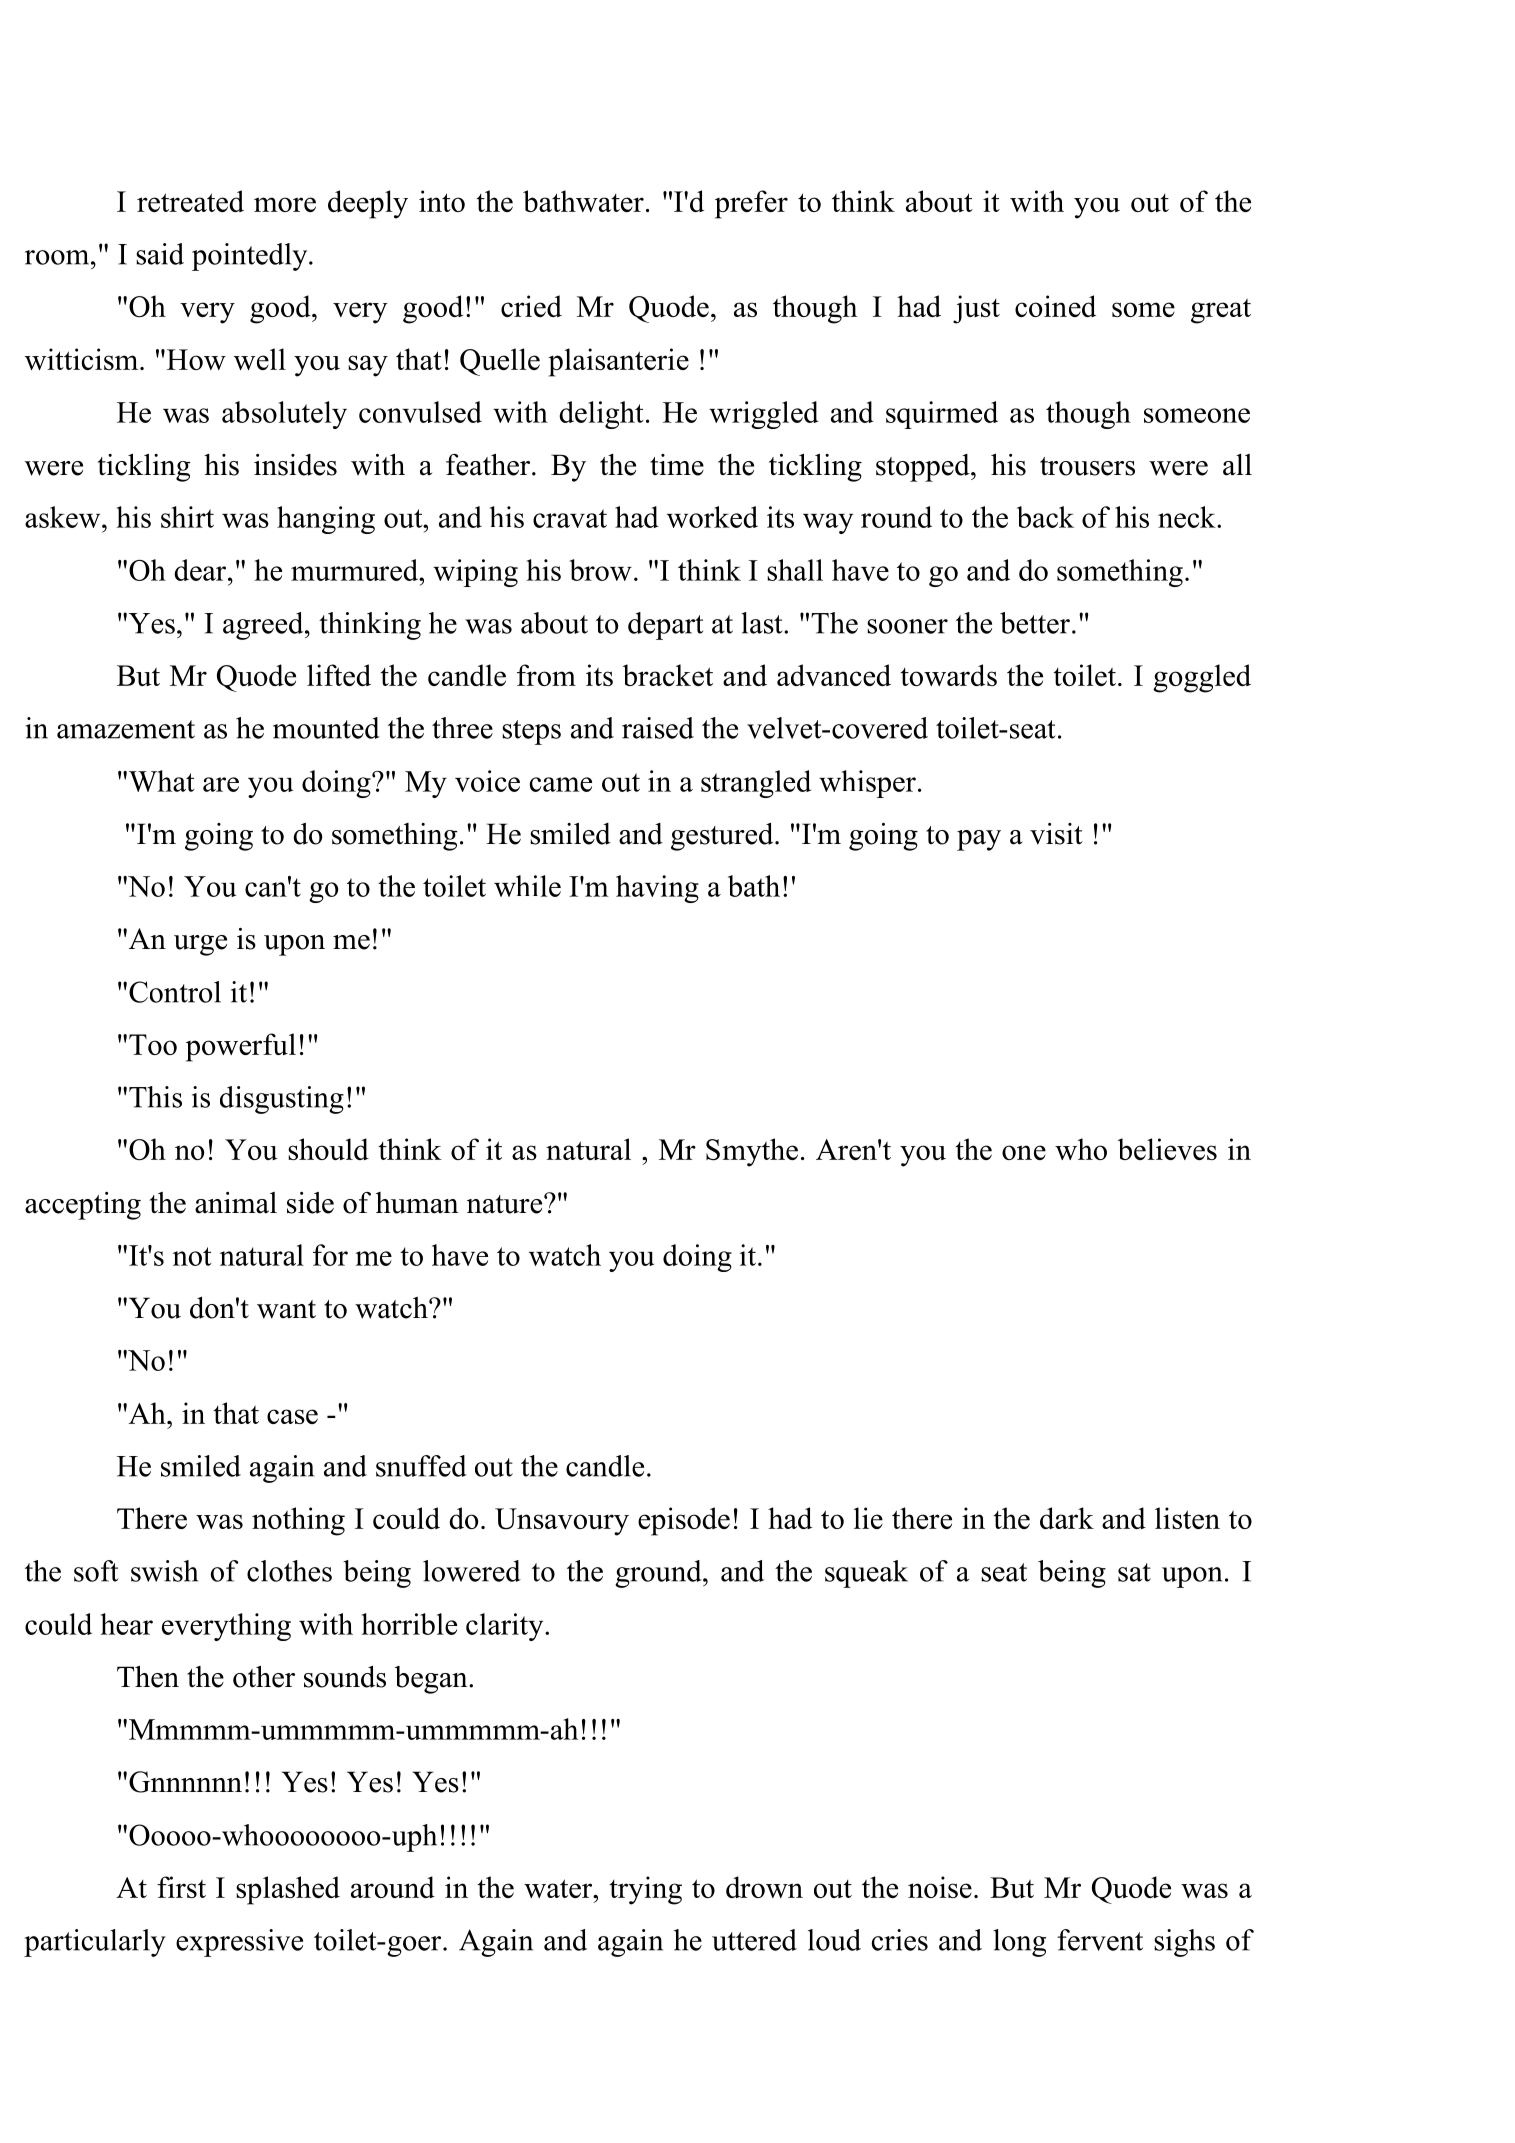  Describe the element at coordinates (751, 204) in the page. I see `prefer` at that location.
